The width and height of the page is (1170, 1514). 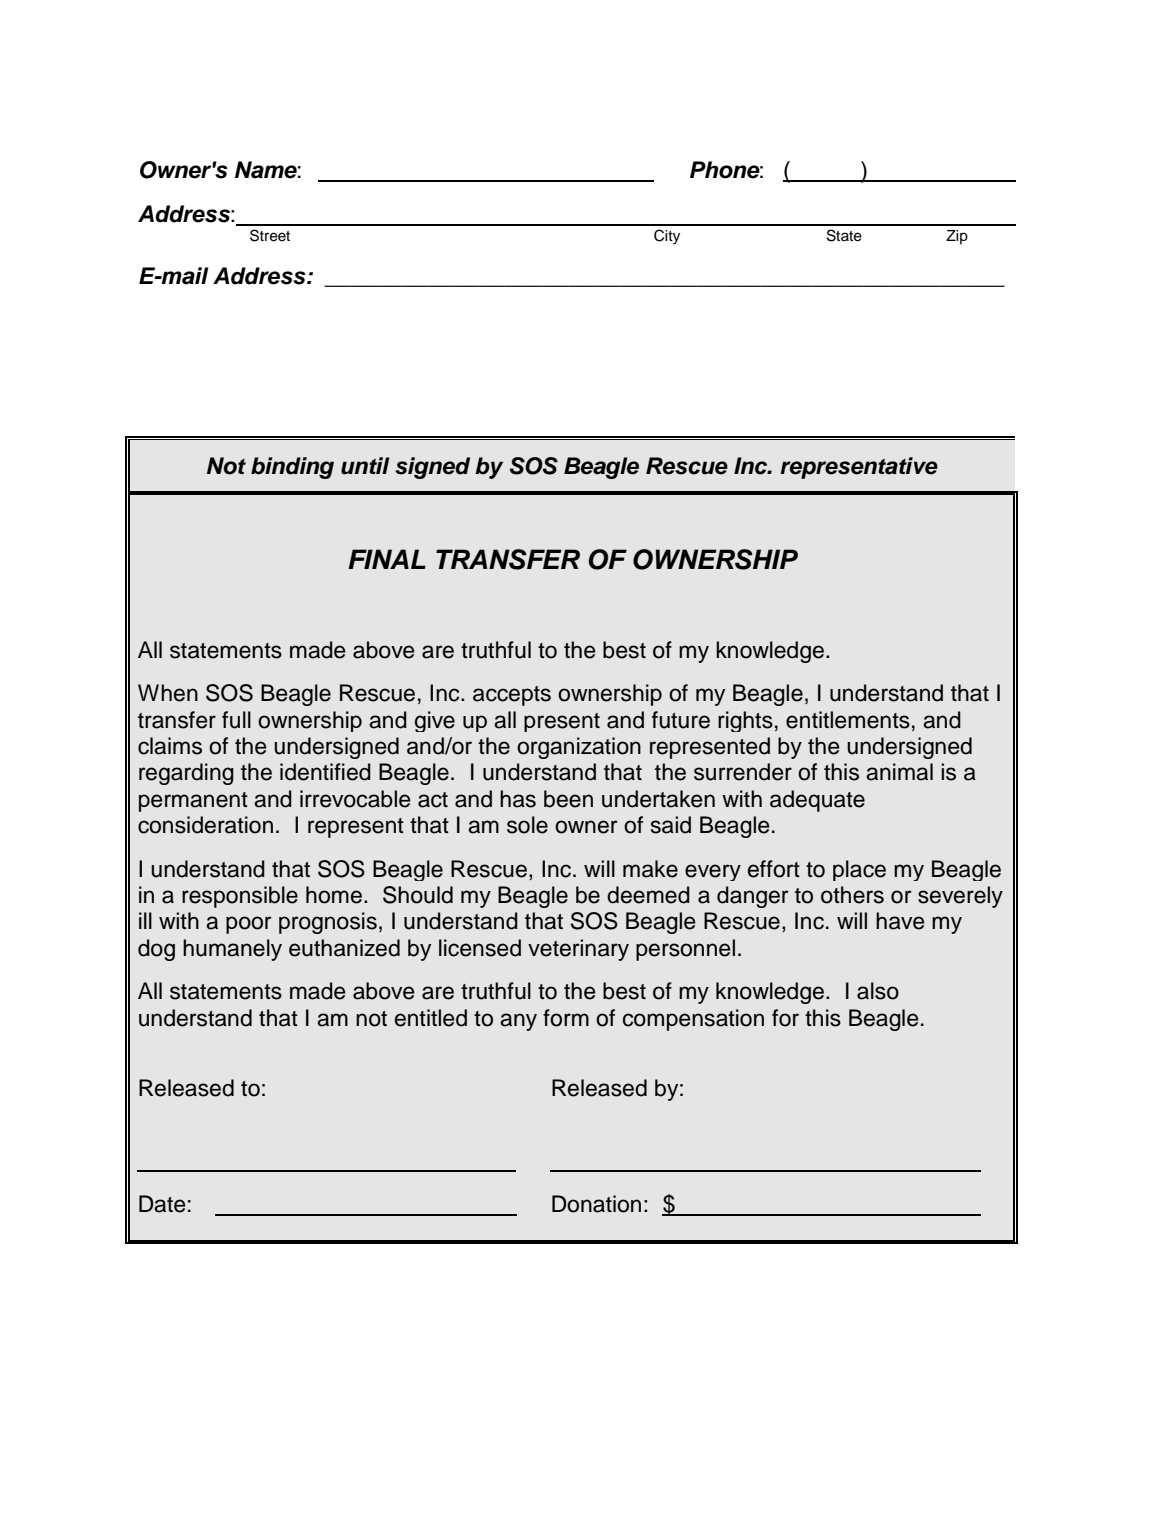 I want to click on full, so click(x=236, y=720).
